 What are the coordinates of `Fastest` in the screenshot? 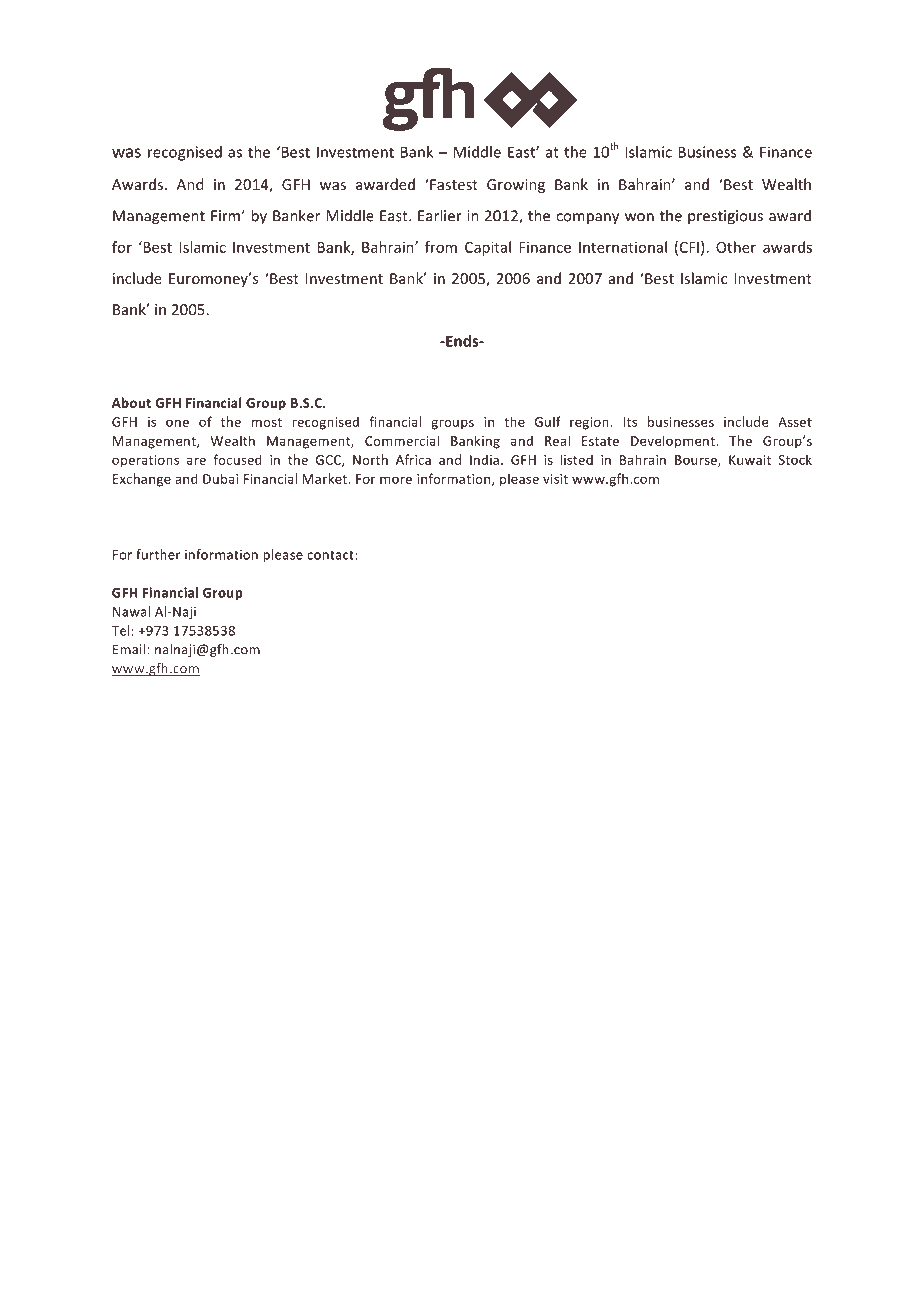 It's located at (453, 184).
